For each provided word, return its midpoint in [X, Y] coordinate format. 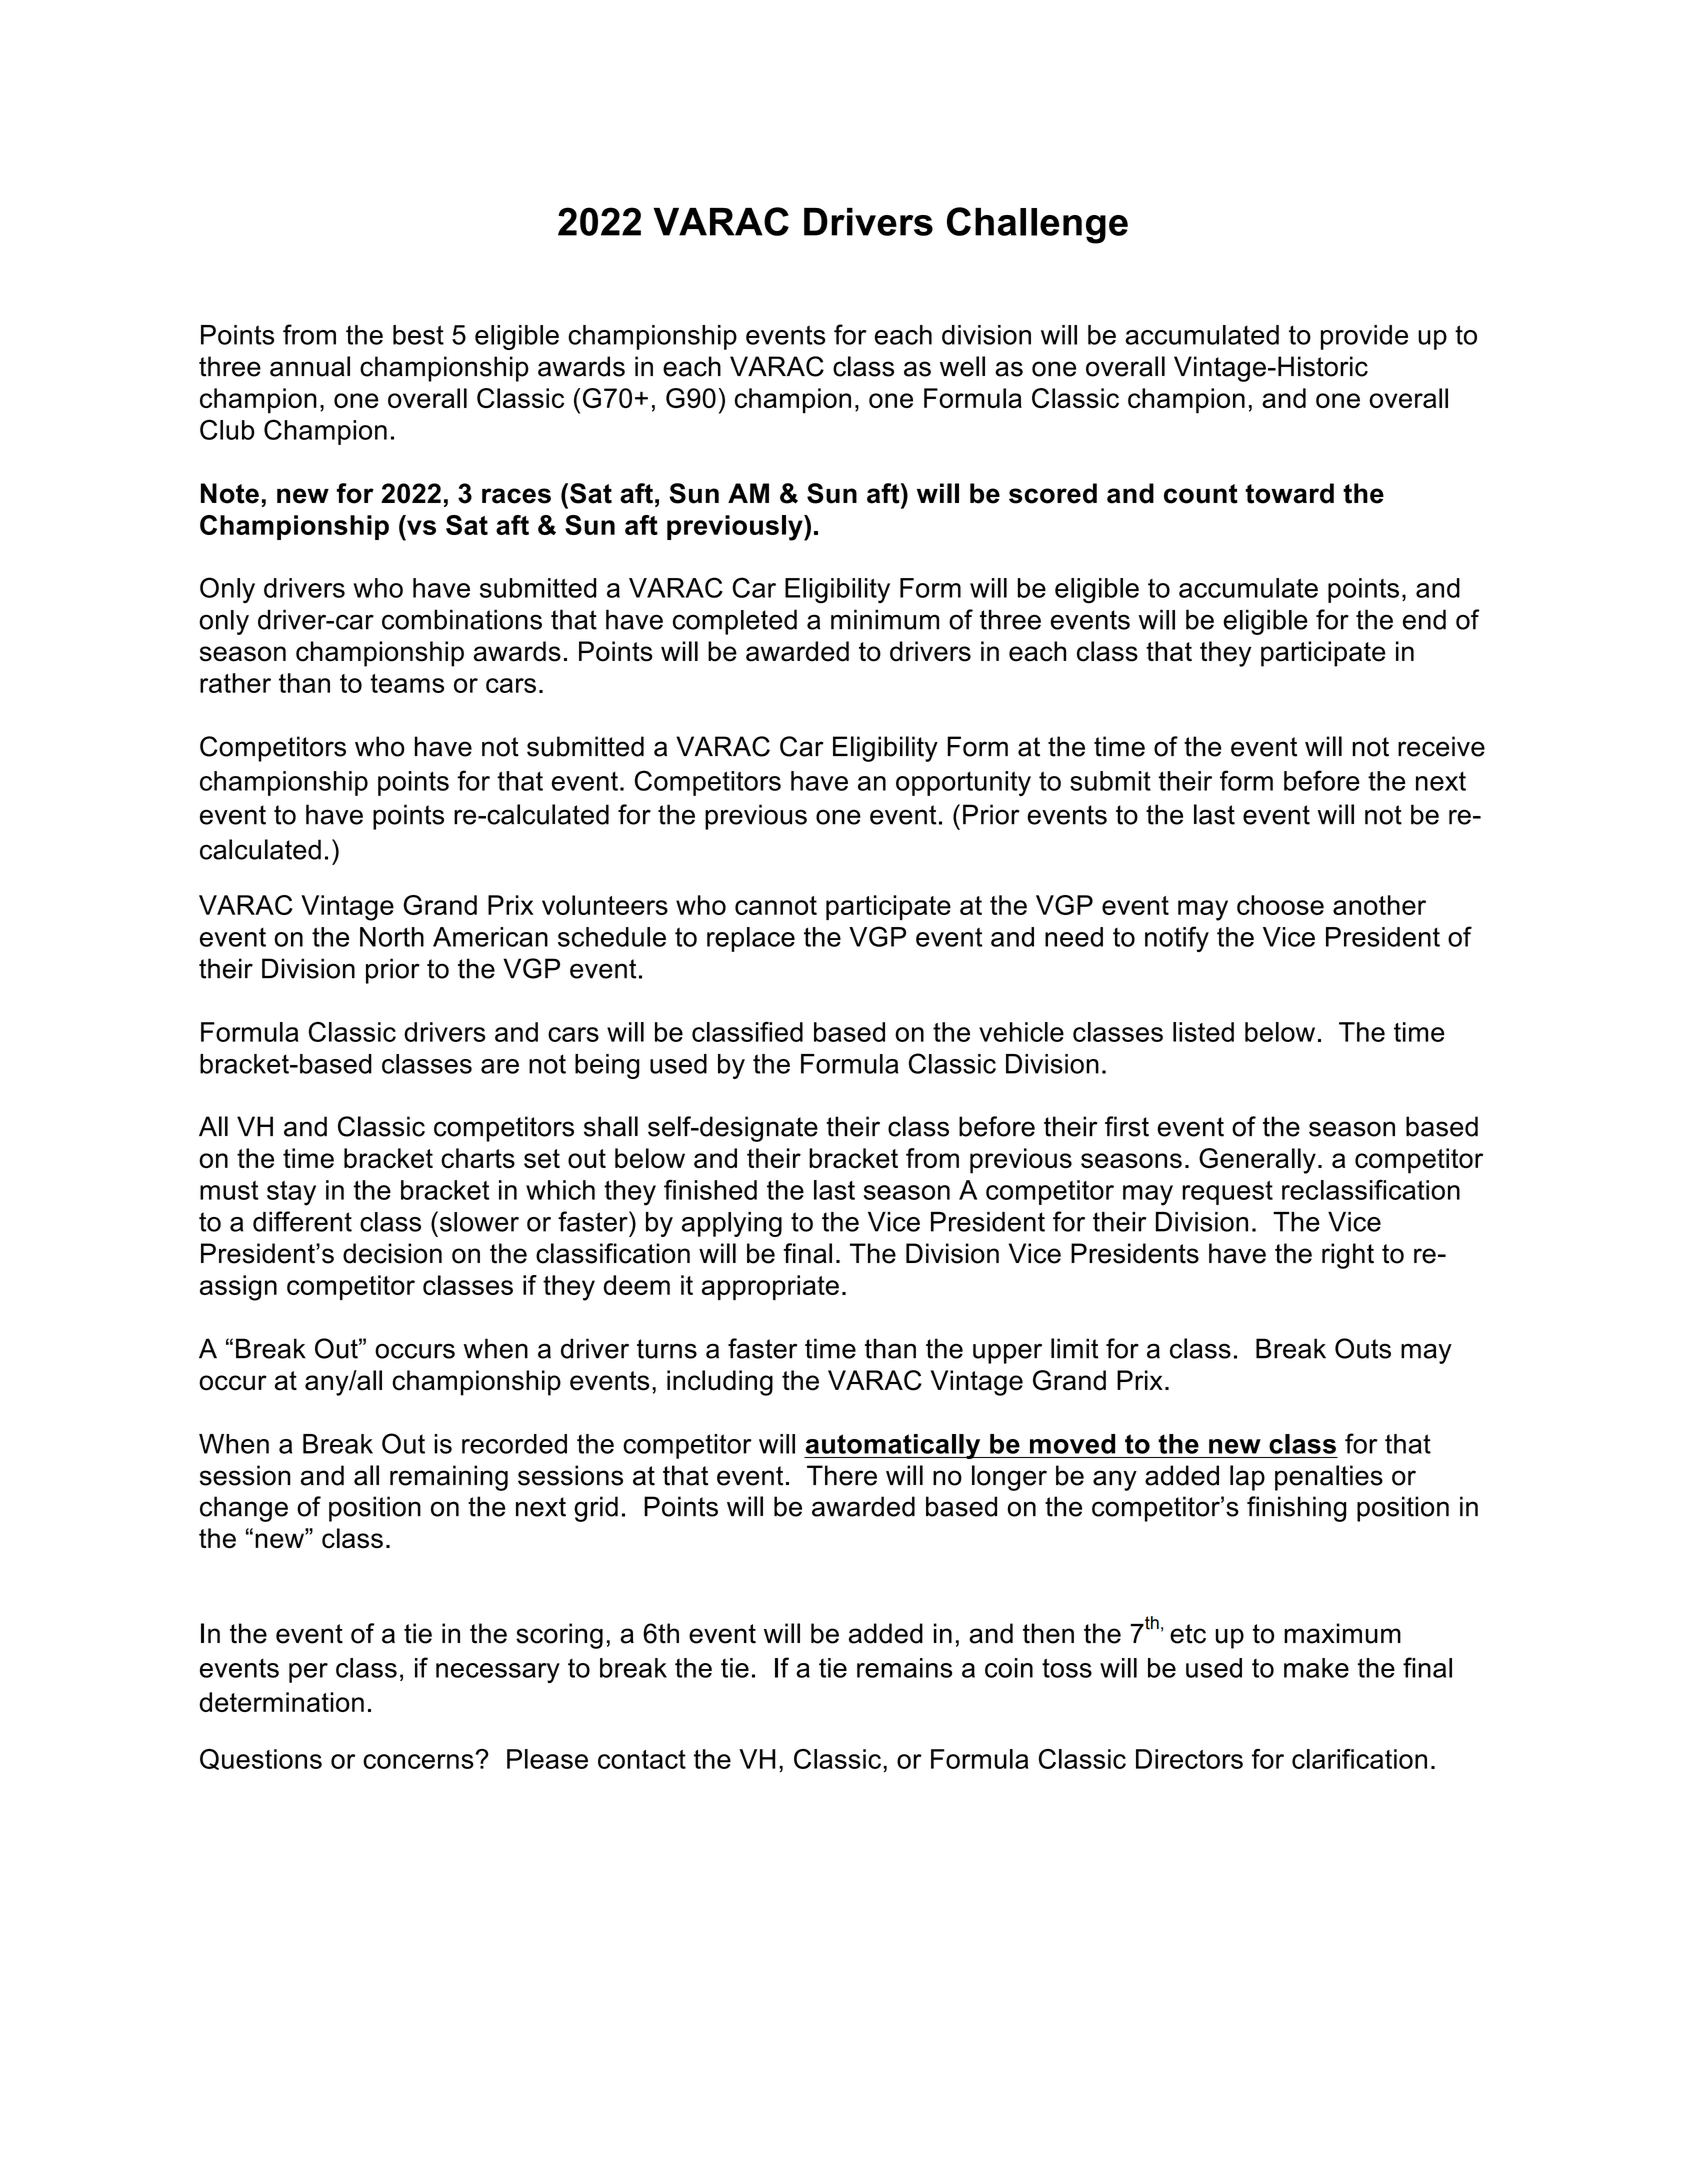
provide [1364, 337]
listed [1203, 1032]
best [418, 335]
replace [751, 939]
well [962, 366]
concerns [419, 1761]
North [392, 937]
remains [904, 1668]
